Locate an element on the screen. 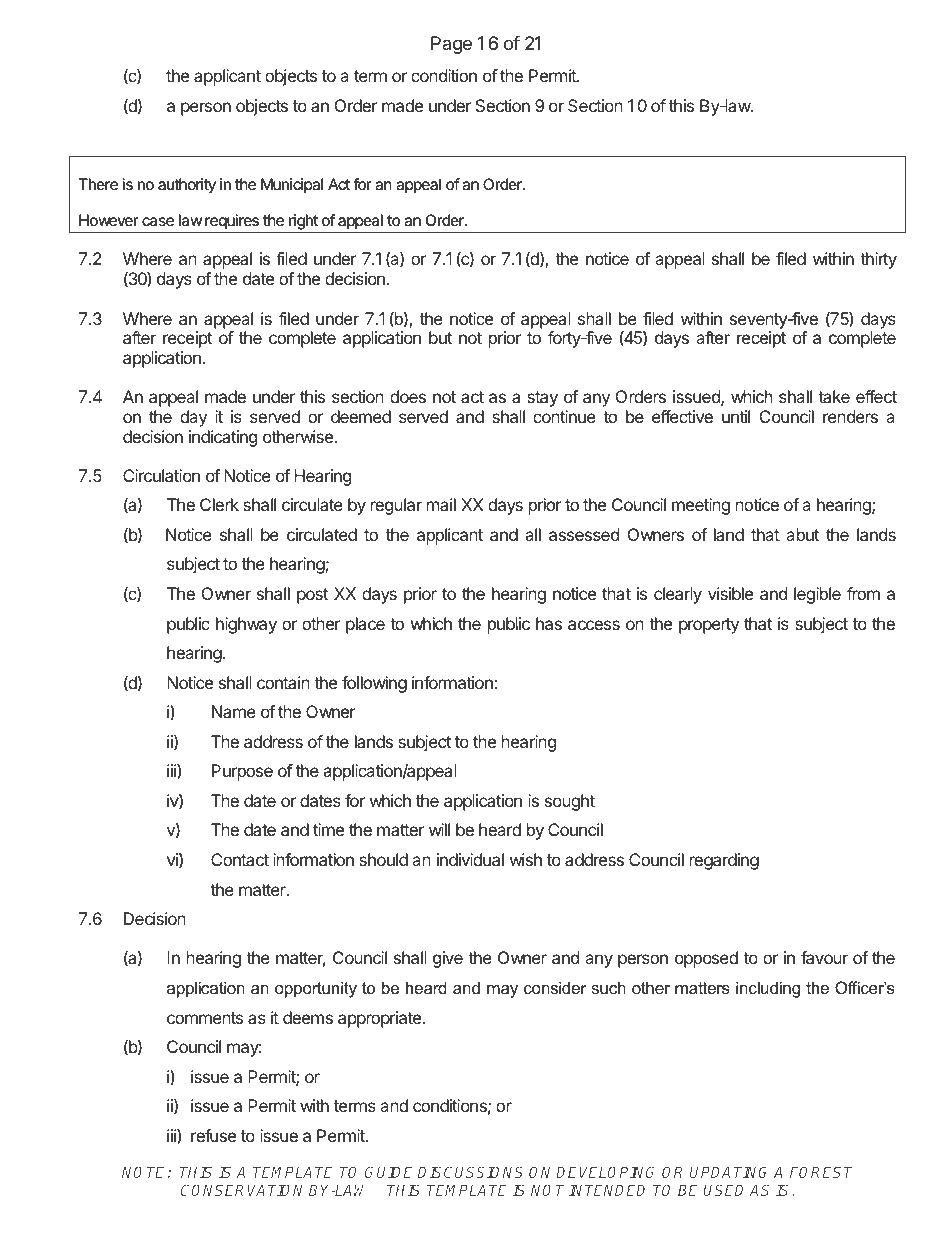 Image resolution: width=952 pixels, height=1233 pixels. authority is located at coordinates (187, 185).
